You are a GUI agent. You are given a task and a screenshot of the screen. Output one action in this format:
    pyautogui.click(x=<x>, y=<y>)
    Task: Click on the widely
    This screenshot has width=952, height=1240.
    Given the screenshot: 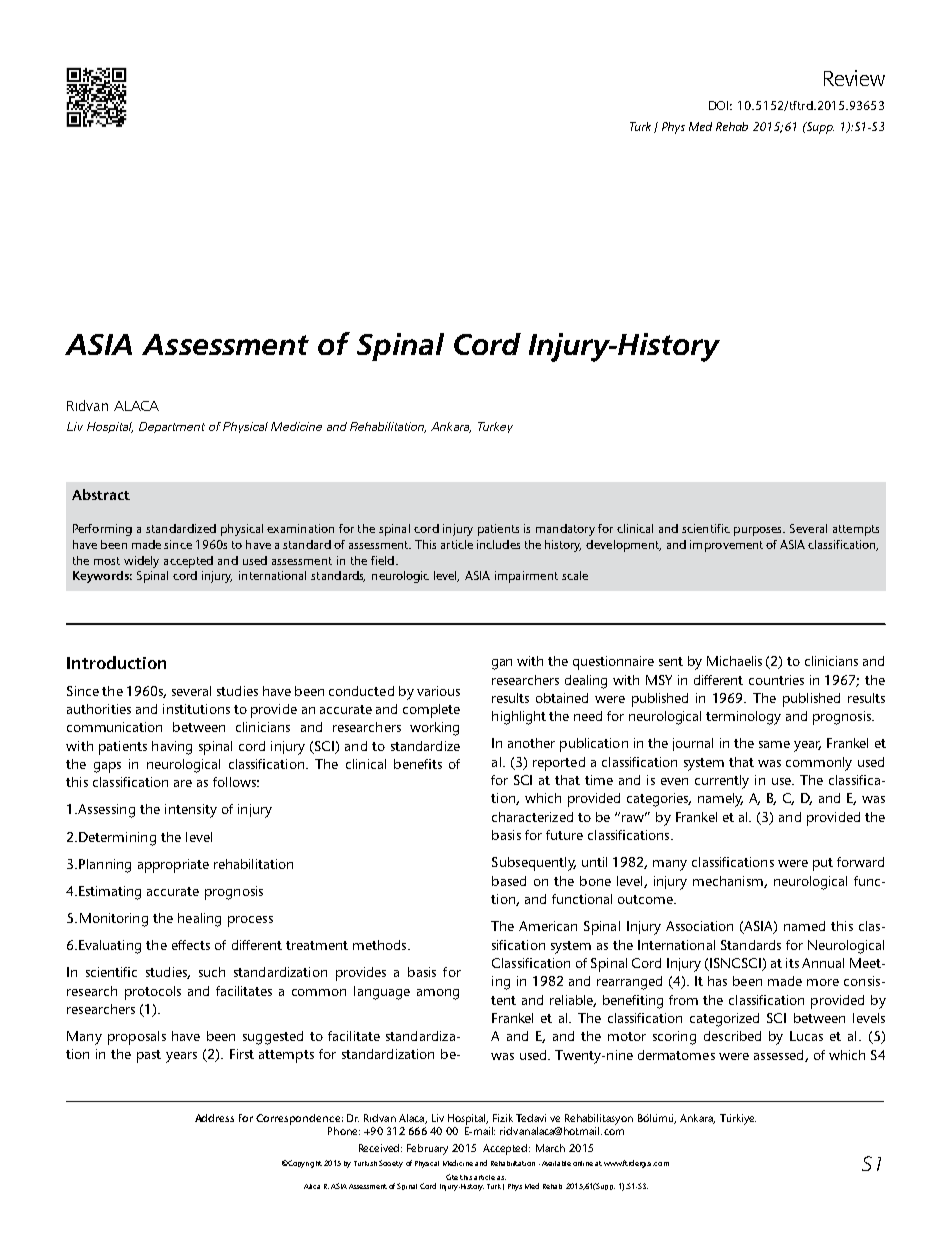 What is the action you would take?
    pyautogui.click(x=141, y=562)
